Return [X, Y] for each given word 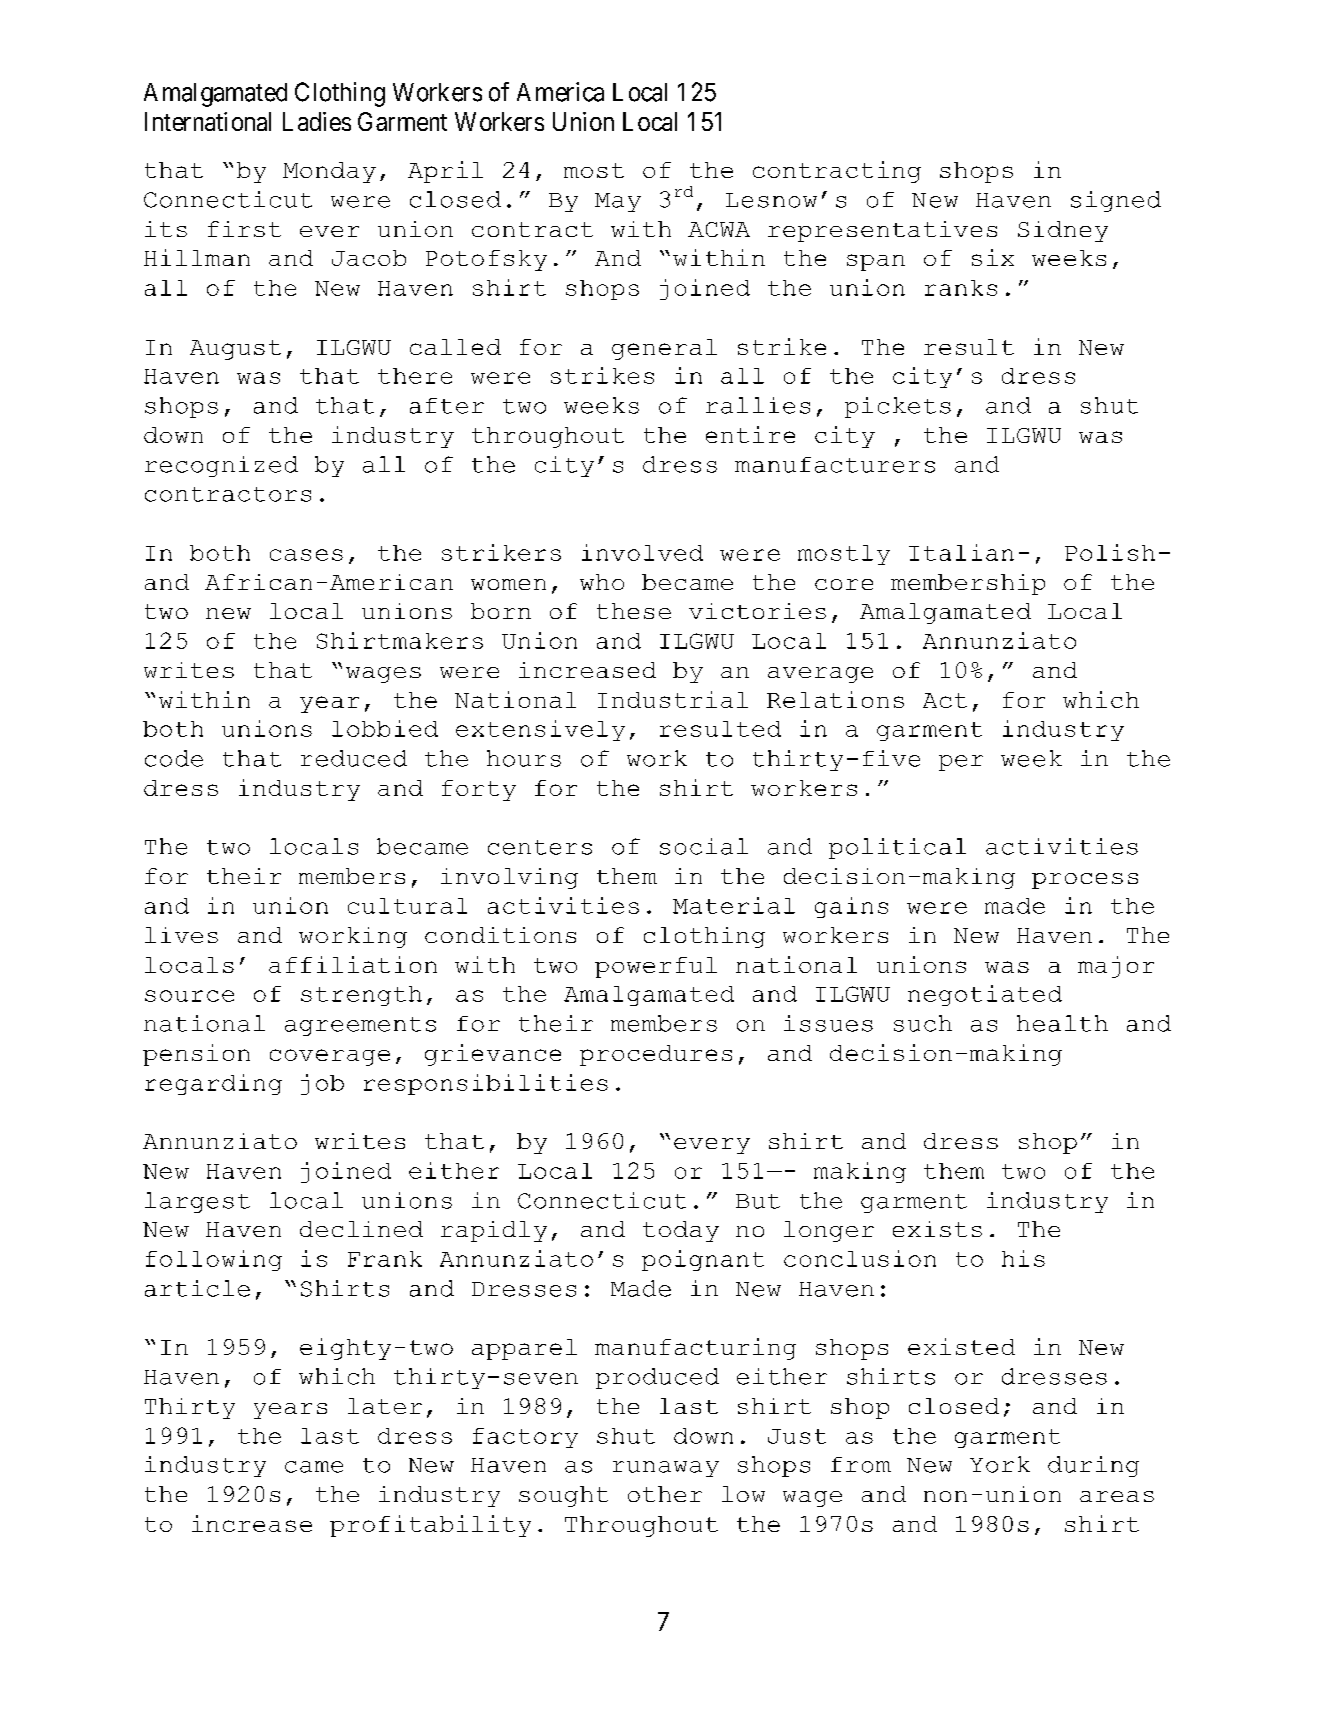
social [704, 846]
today [681, 1231]
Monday [329, 172]
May [618, 202]
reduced [354, 758]
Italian [961, 552]
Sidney [1063, 231]
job [322, 1084]
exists [937, 1229]
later [385, 1406]
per [961, 763]
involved [642, 552]
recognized [221, 466]
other [665, 1494]
